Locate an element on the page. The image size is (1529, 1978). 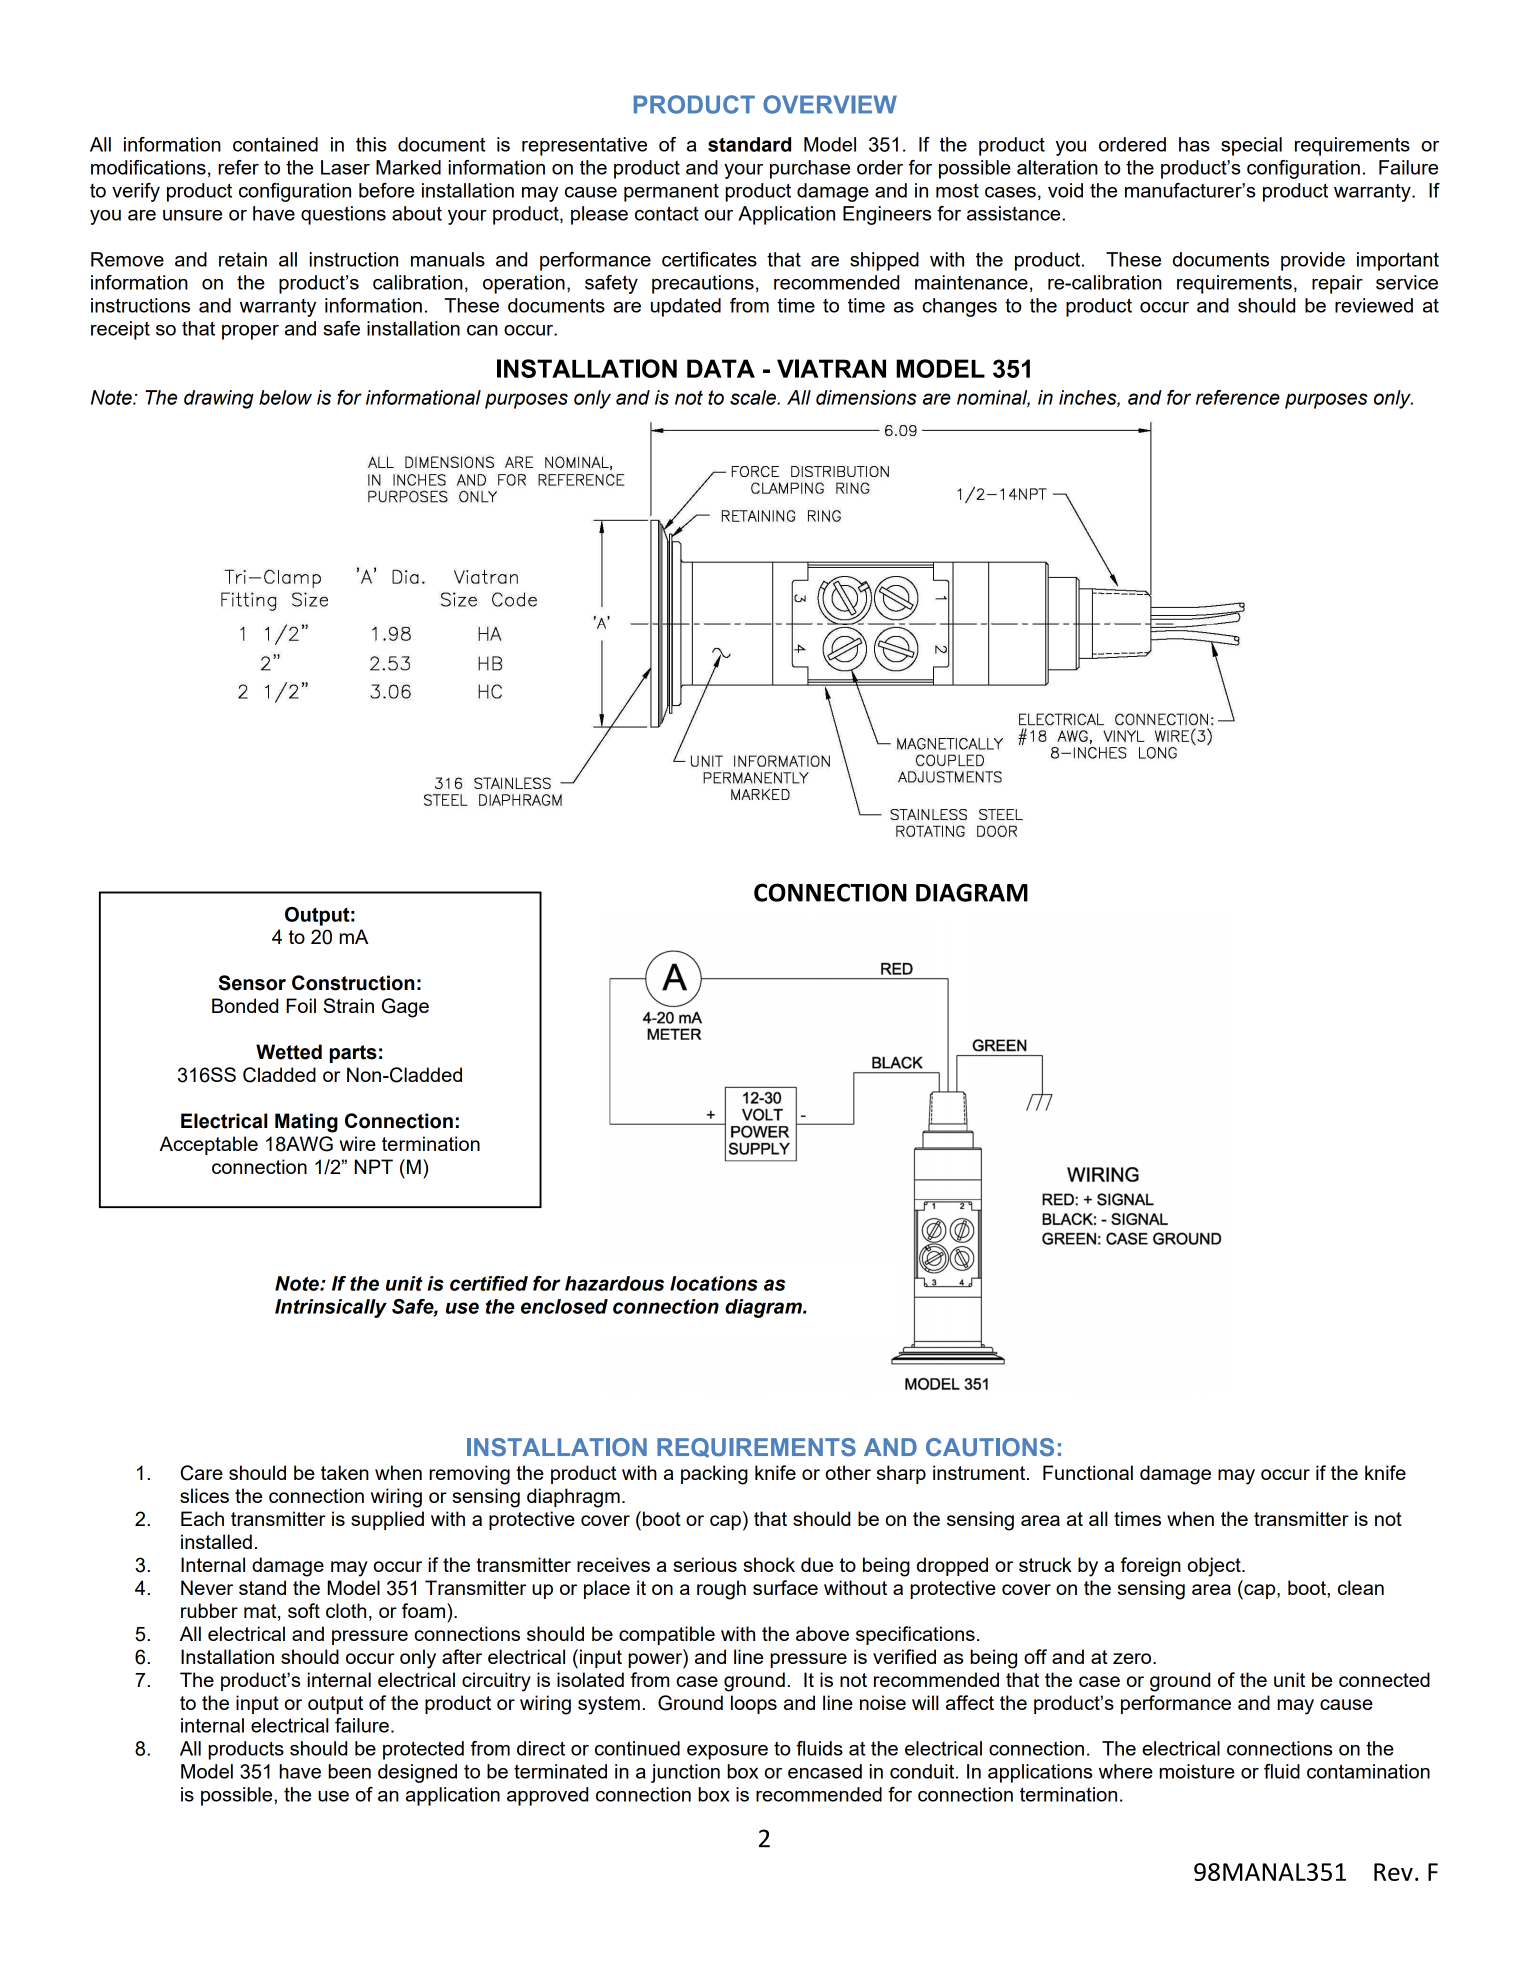
purchase is located at coordinates (810, 169).
